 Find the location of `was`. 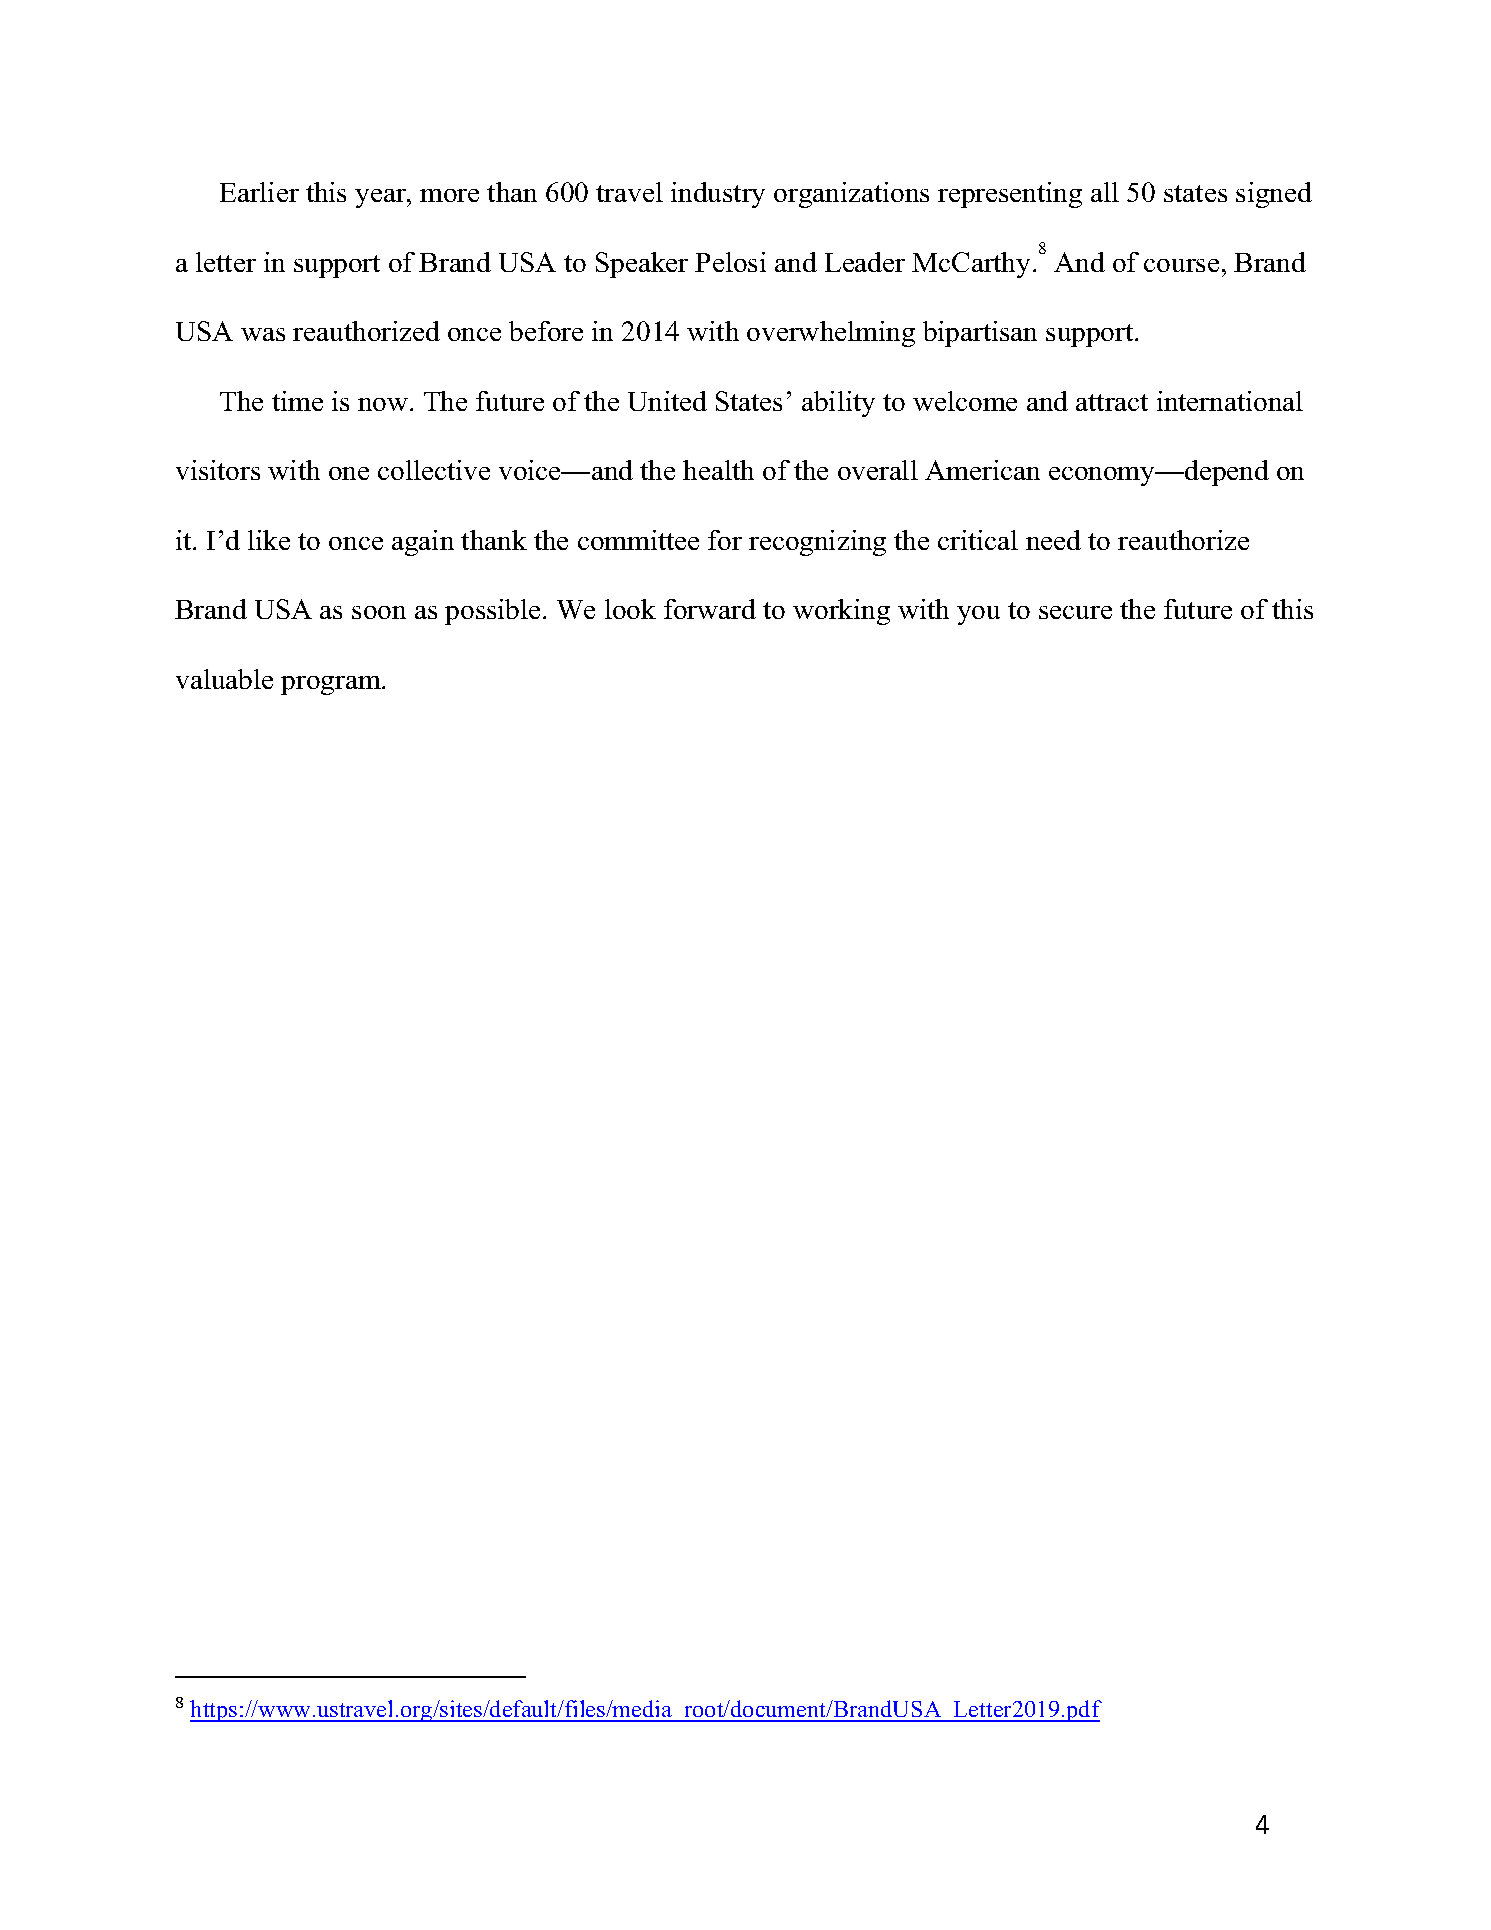

was is located at coordinates (263, 334).
